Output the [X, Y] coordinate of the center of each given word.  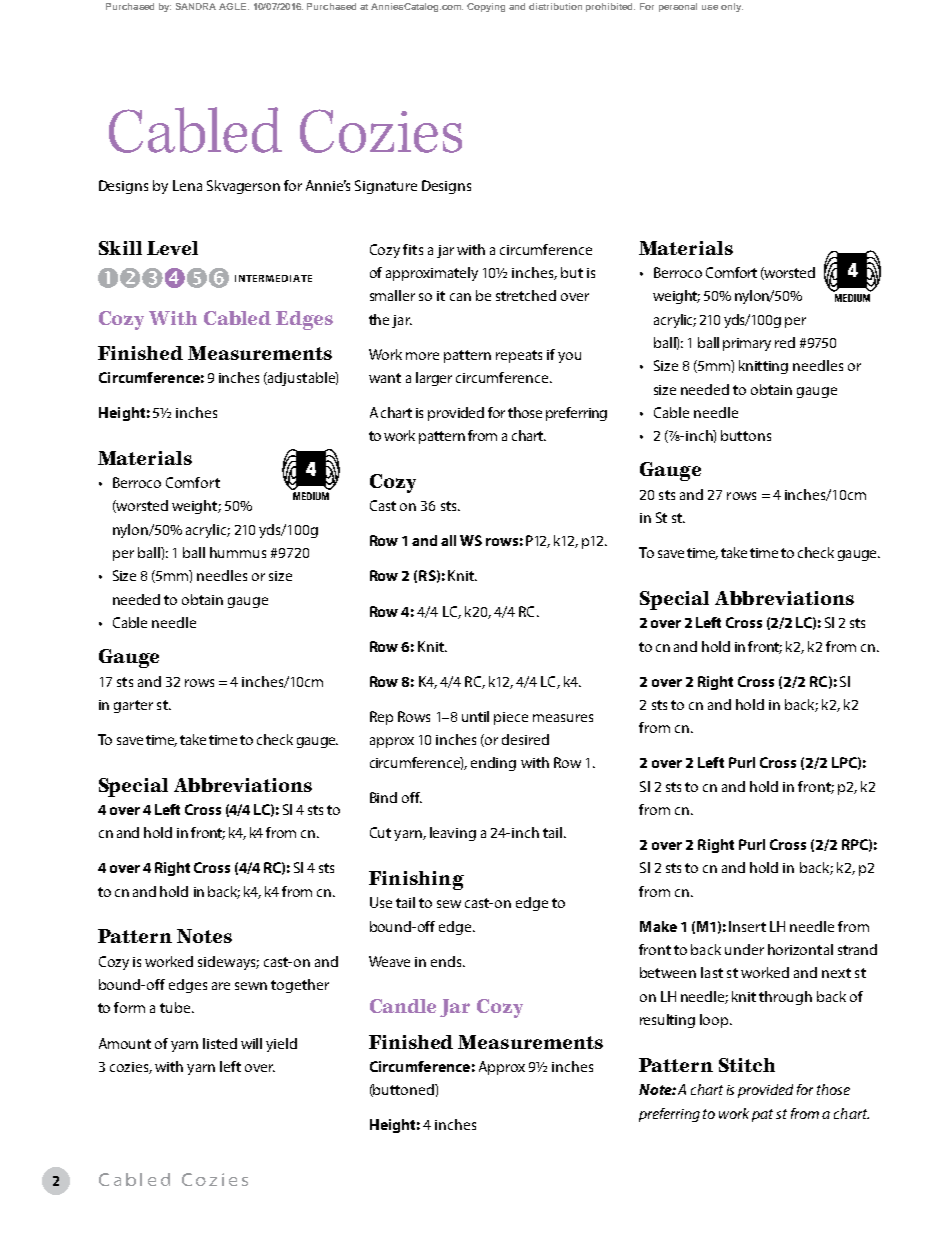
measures [563, 718]
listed [220, 1043]
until [475, 716]
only [732, 7]
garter [133, 706]
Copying [486, 7]
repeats [519, 356]
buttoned [404, 1090]
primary [747, 344]
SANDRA [196, 6]
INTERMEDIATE [273, 278]
